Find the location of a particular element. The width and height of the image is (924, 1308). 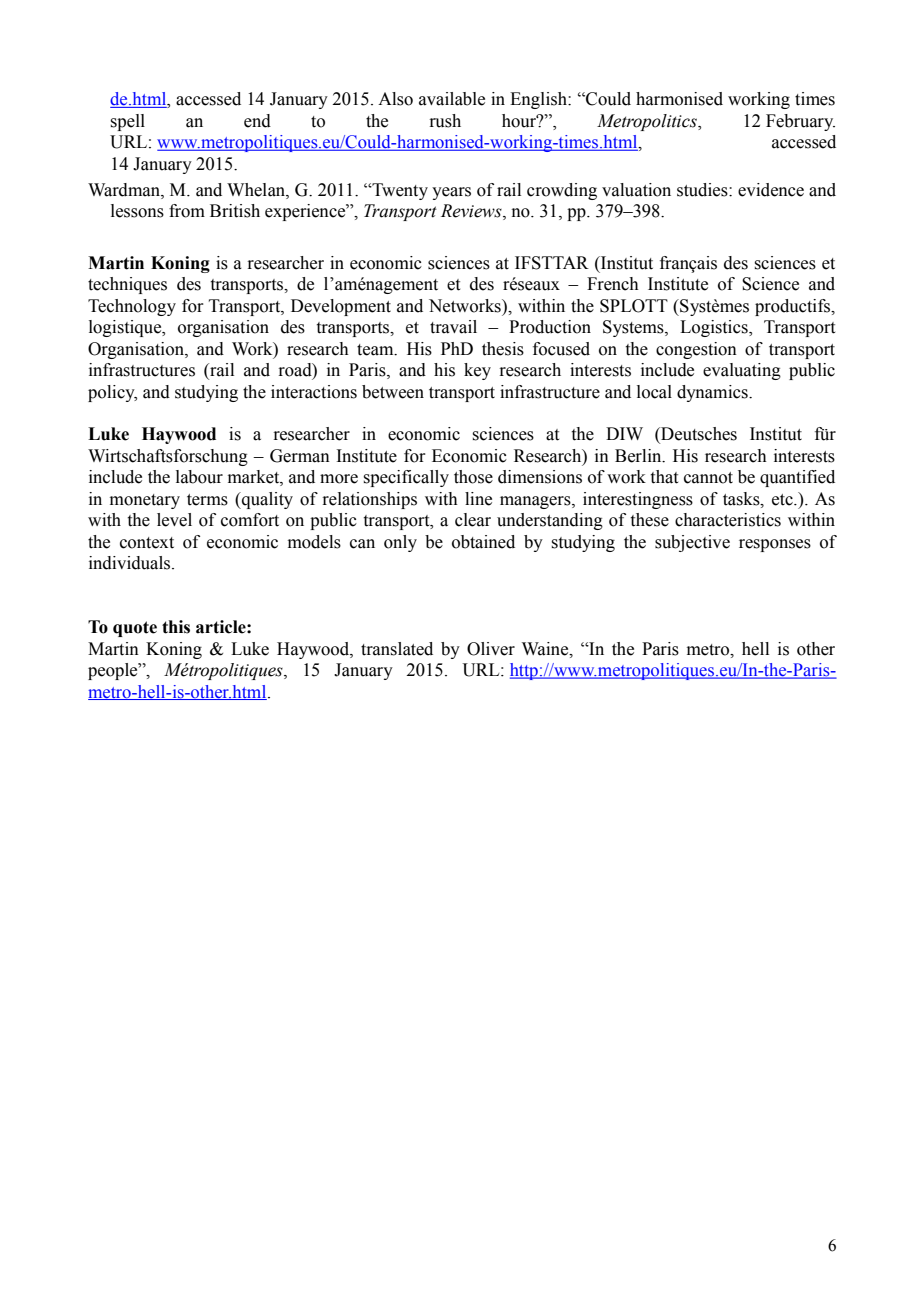

terms is located at coordinates (207, 500).
